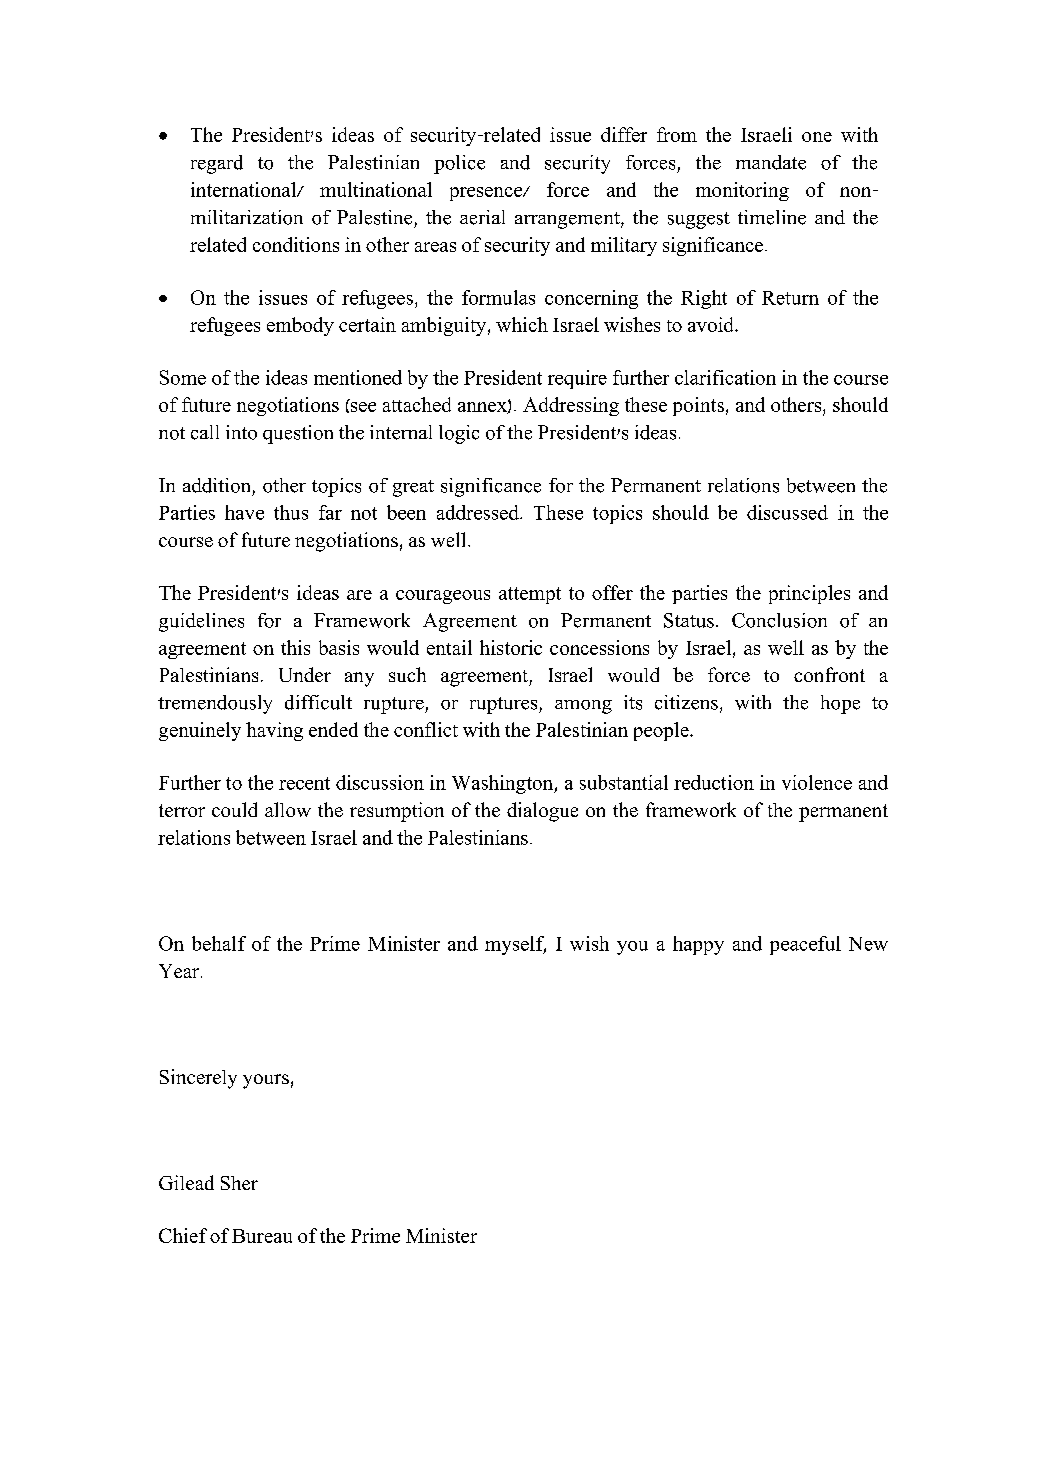  Describe the element at coordinates (771, 162) in the document. I see `mandate` at that location.
